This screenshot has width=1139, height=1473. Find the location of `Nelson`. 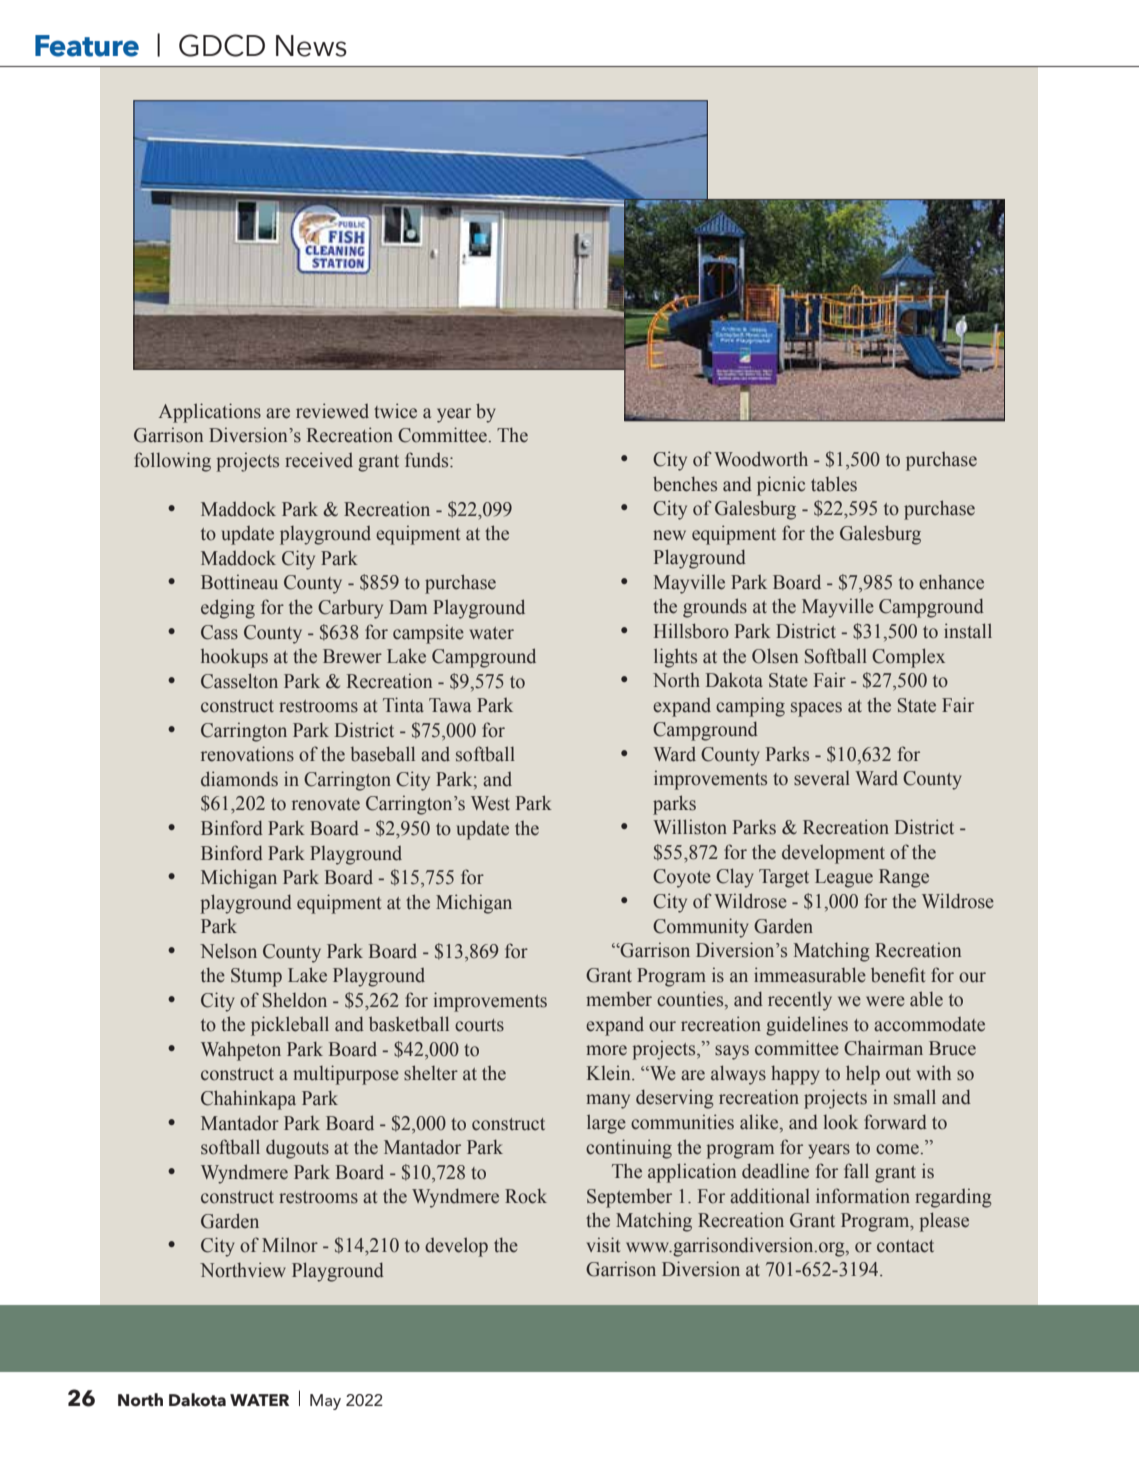

Nelson is located at coordinates (228, 951).
